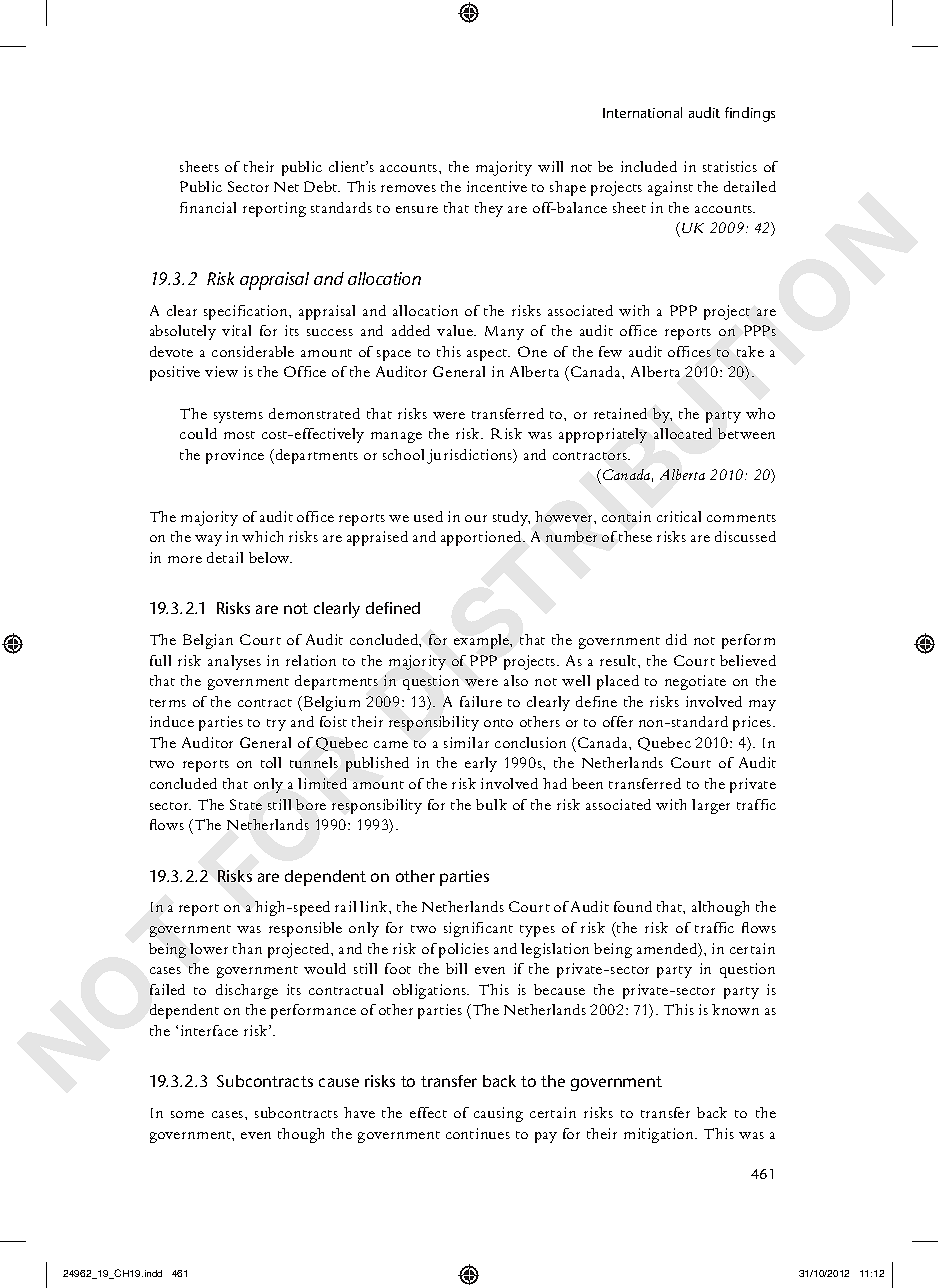 This image has width=938, height=1288. Describe the element at coordinates (491, 804) in the image. I see `bulk` at that location.
